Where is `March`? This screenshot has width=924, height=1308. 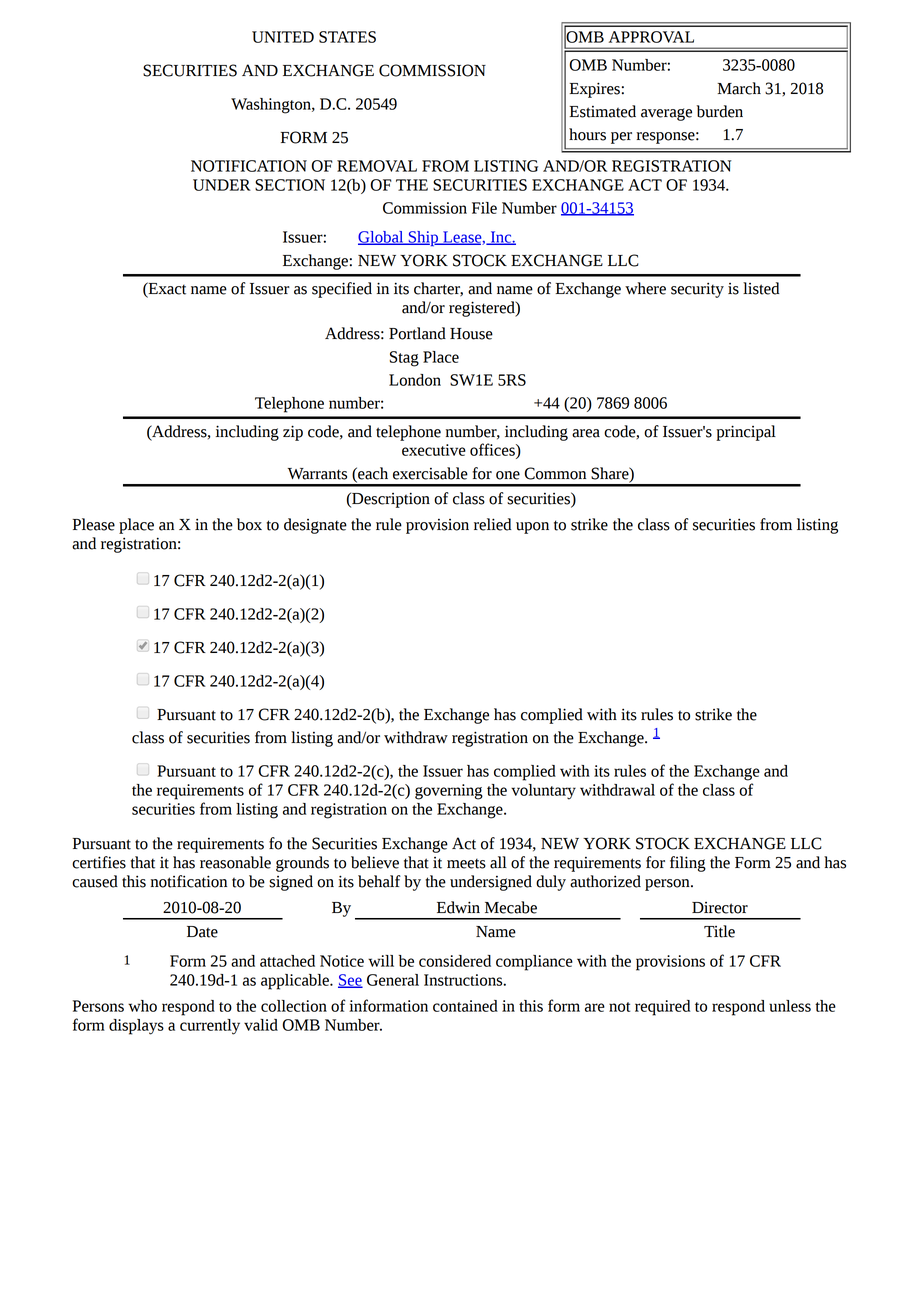 March is located at coordinates (739, 88).
